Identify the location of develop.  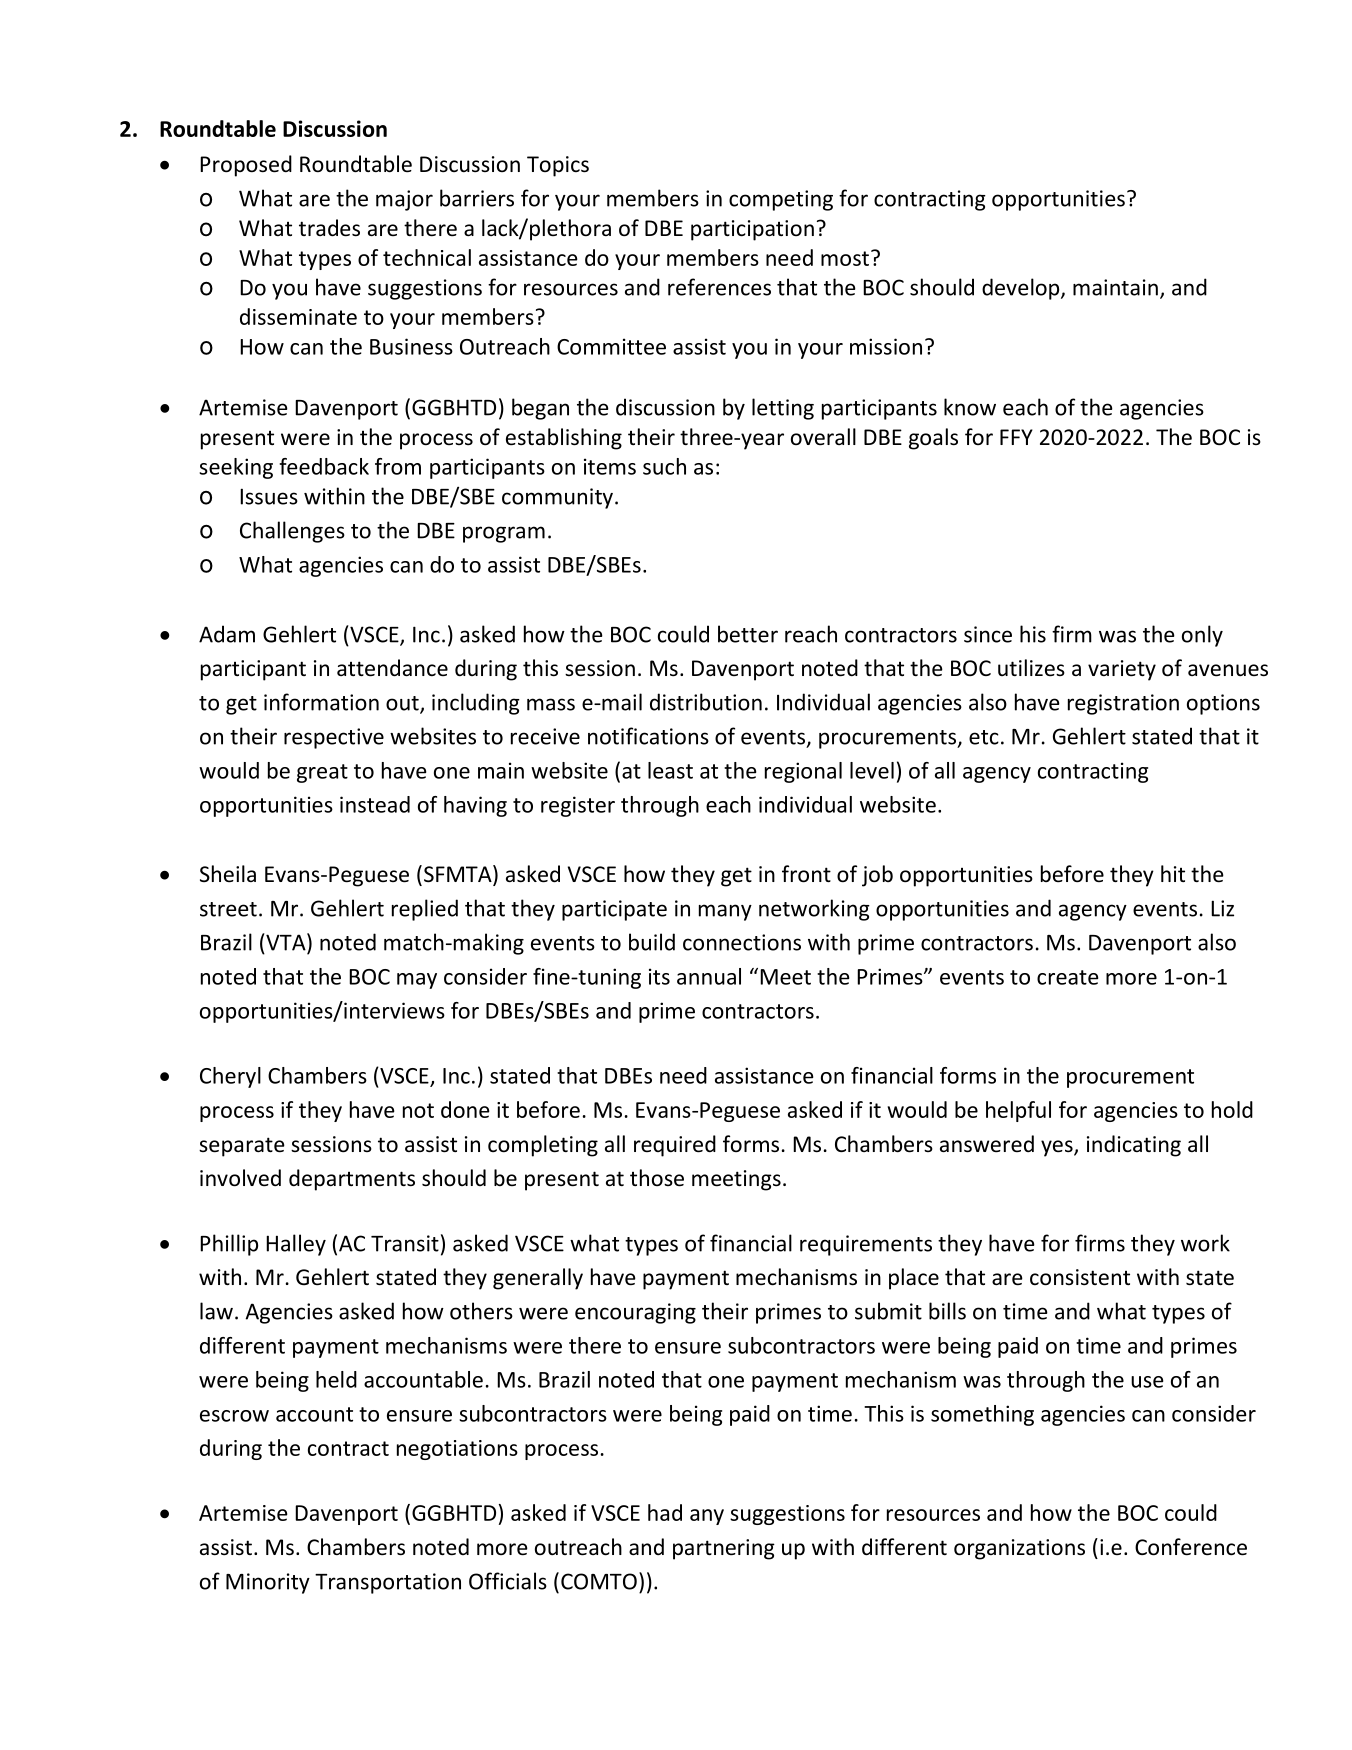
(1022, 289).
